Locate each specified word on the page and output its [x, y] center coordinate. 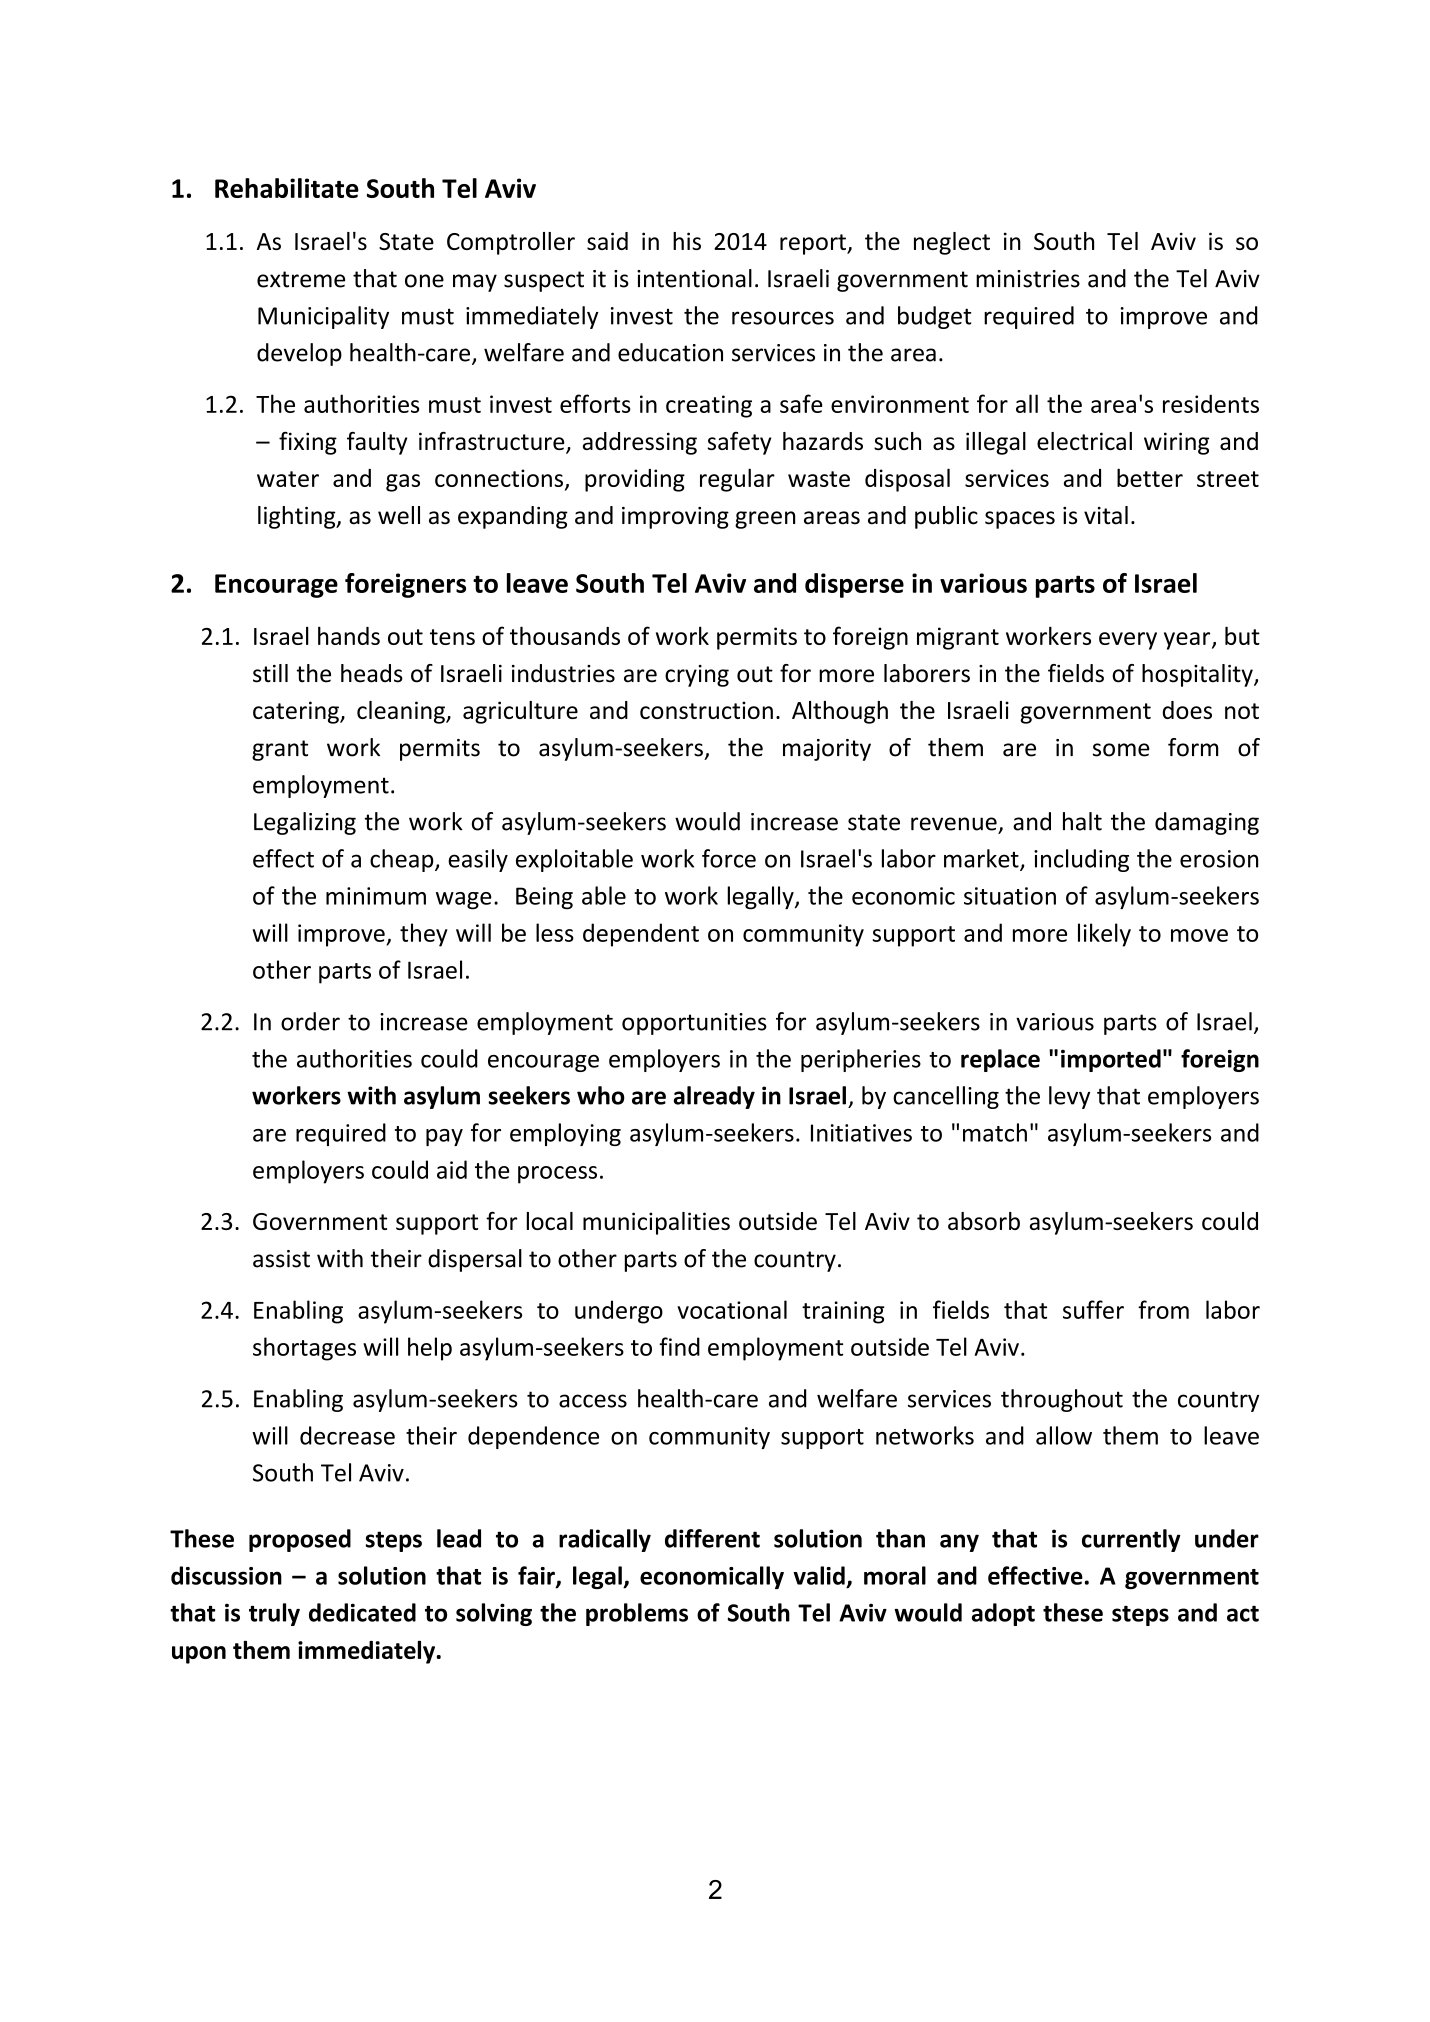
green [765, 520]
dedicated [362, 1612]
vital [1106, 515]
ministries [1028, 279]
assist [281, 1259]
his [687, 241]
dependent [641, 935]
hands [349, 635]
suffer [1093, 1309]
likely [1104, 935]
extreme [301, 279]
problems [637, 1614]
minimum [376, 896]
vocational [732, 1309]
